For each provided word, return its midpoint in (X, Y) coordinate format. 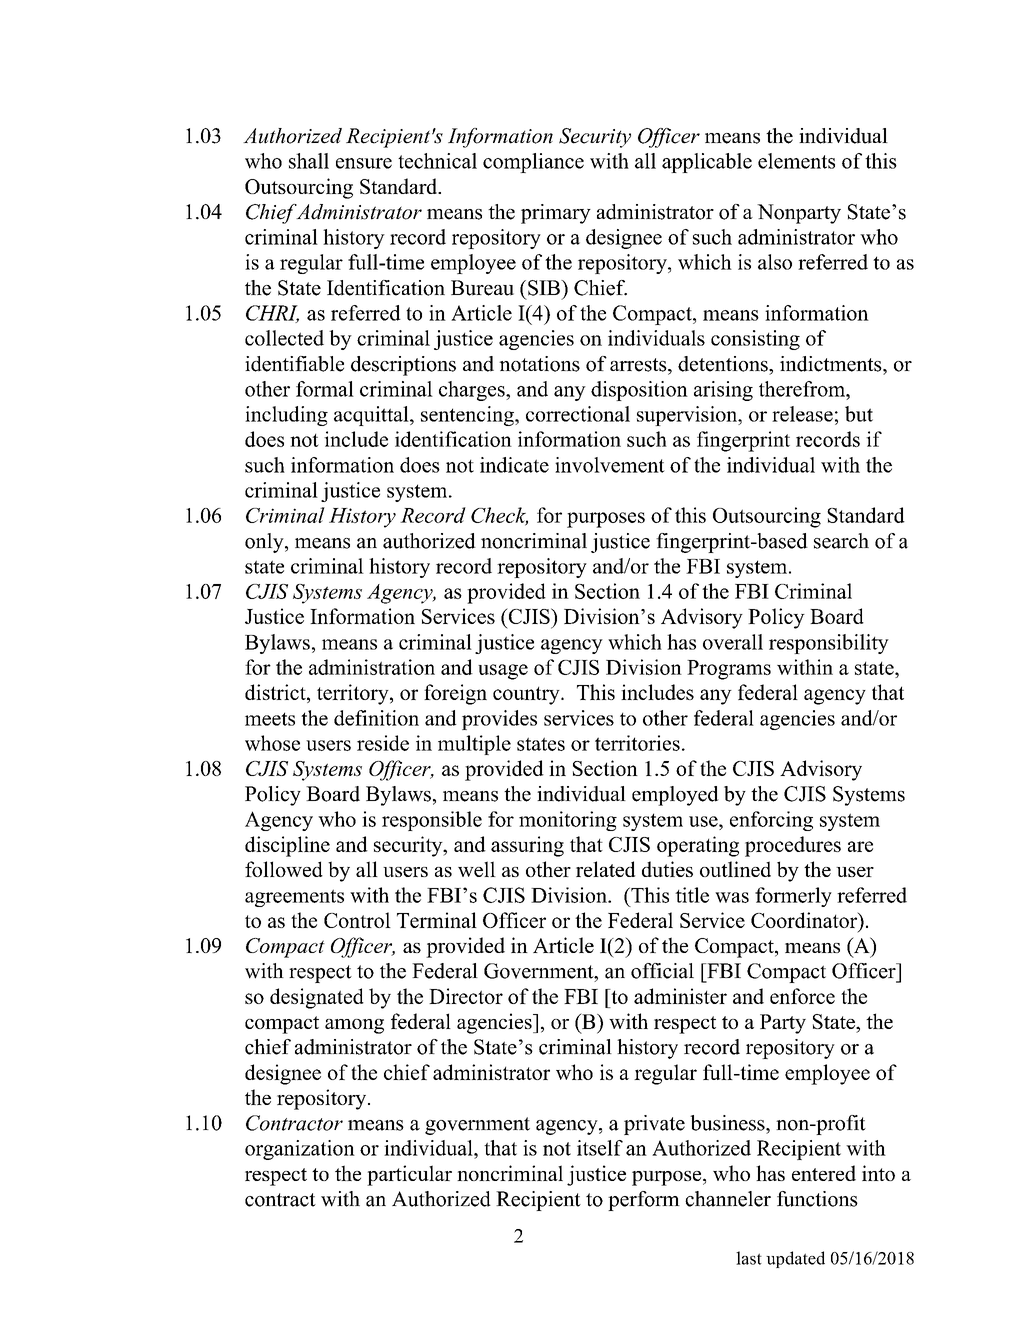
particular (409, 1175)
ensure (364, 163)
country (527, 696)
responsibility (829, 644)
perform (644, 1201)
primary (556, 214)
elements (796, 161)
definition (376, 718)
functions (817, 1199)
